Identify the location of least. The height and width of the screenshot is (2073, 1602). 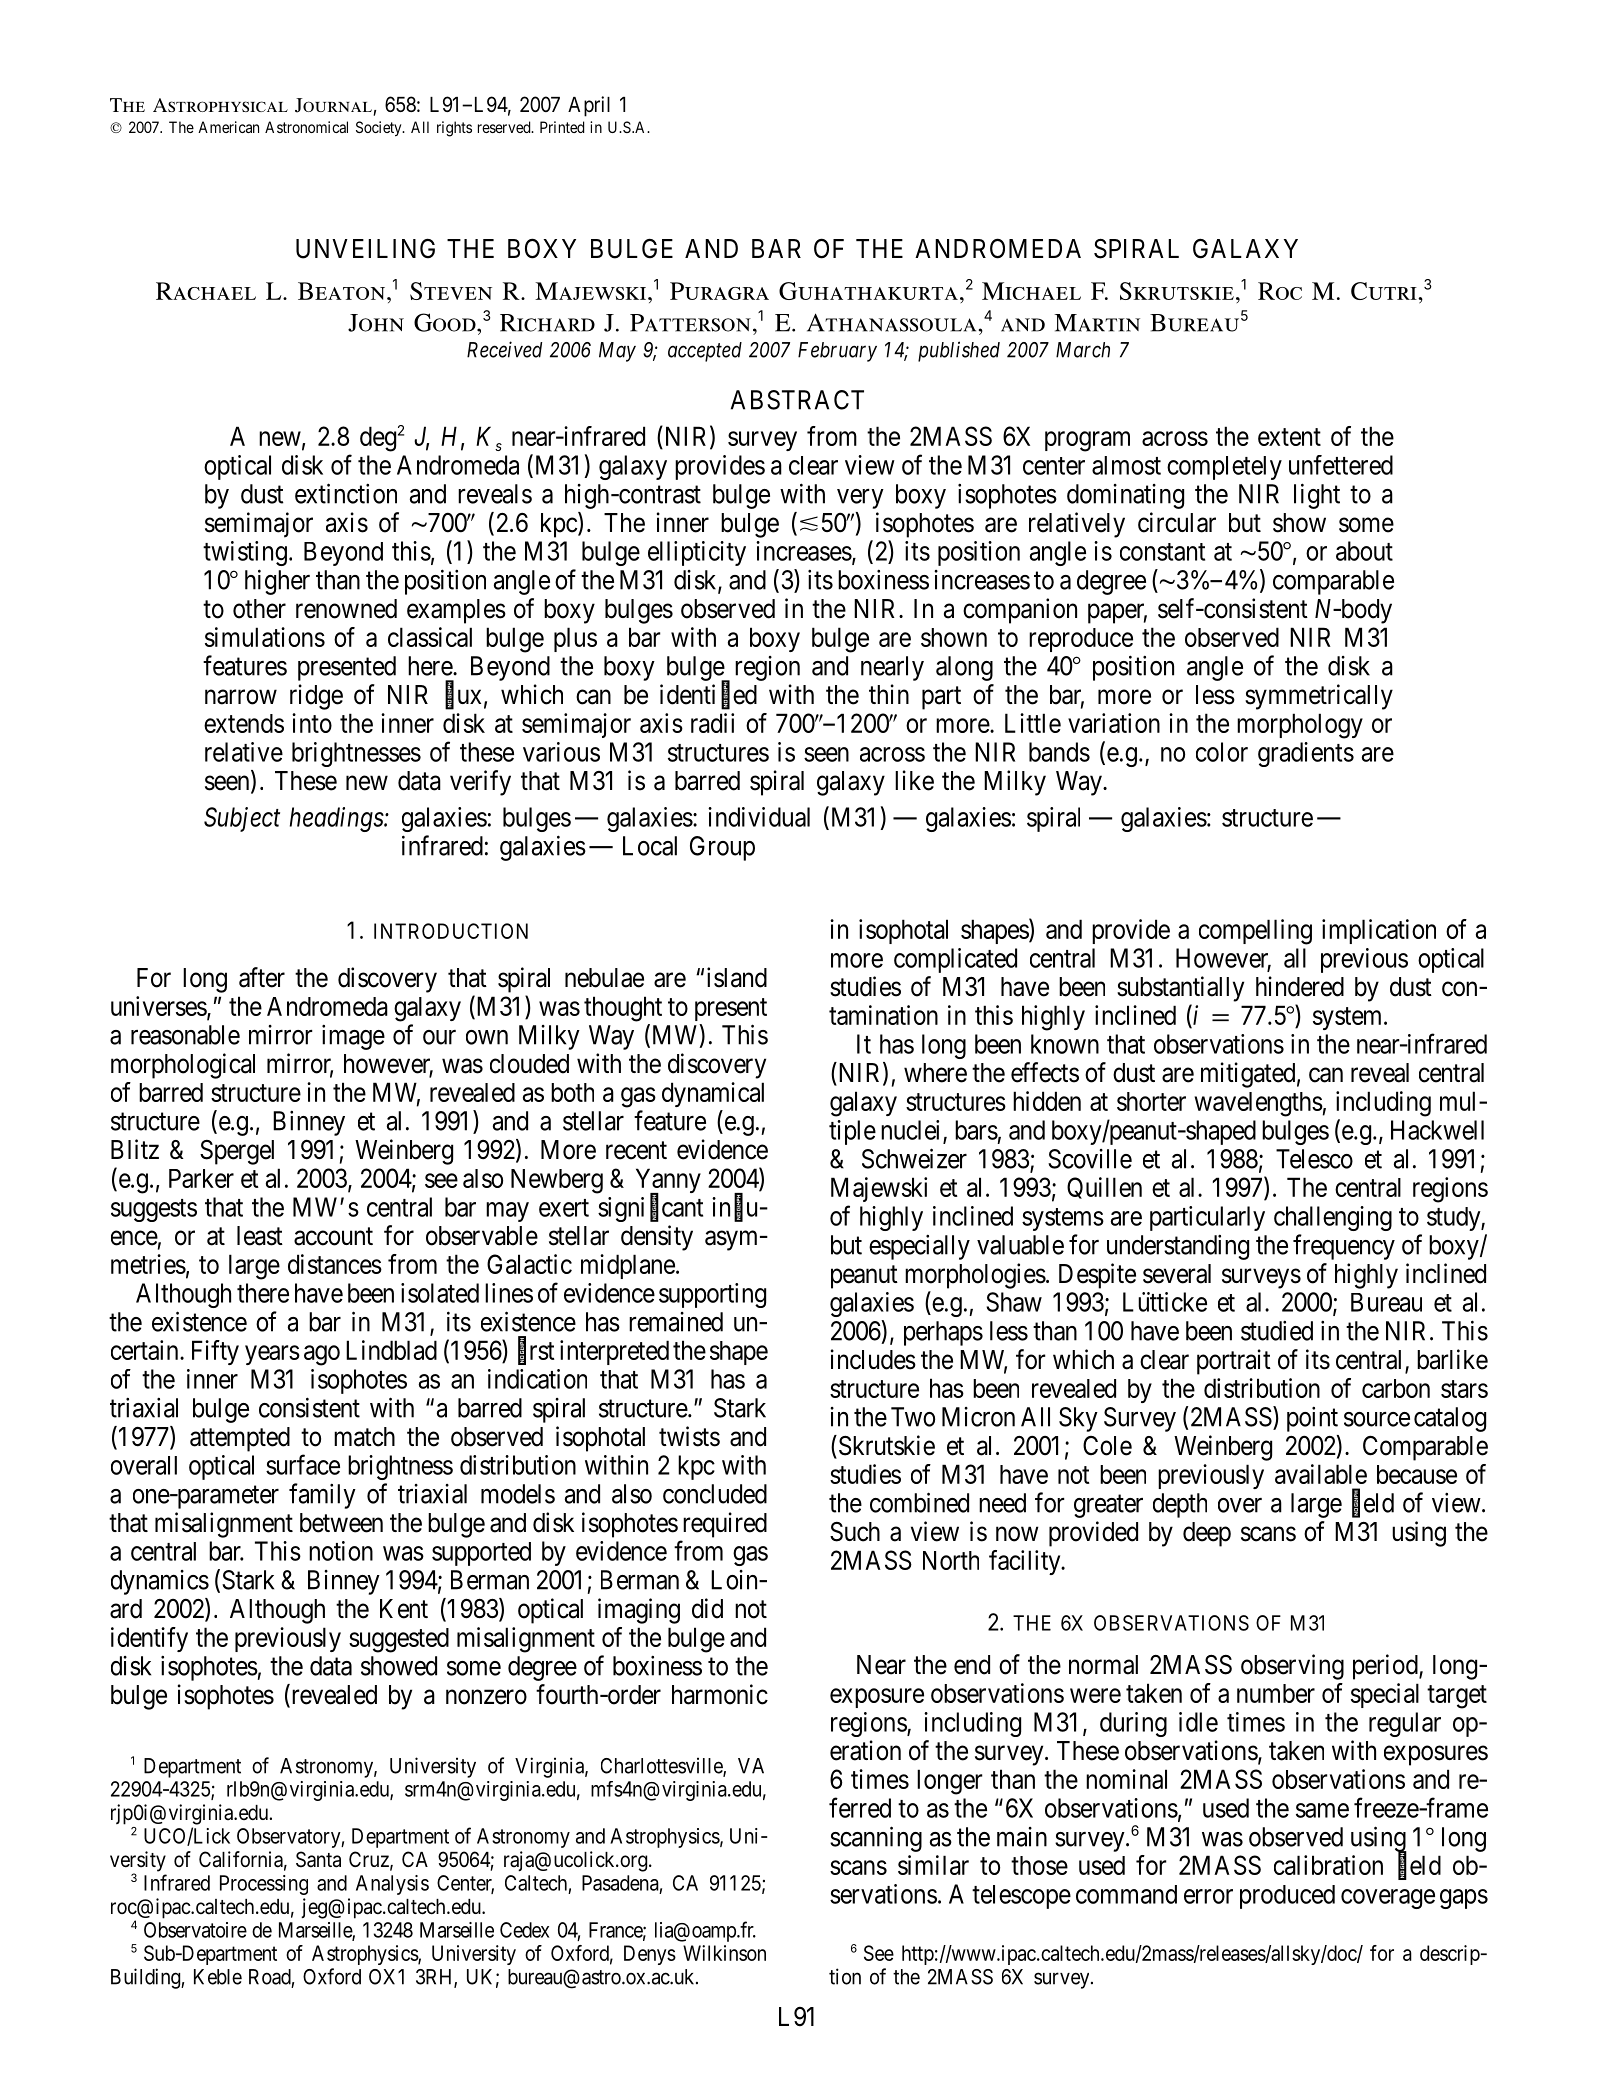
(260, 1236).
